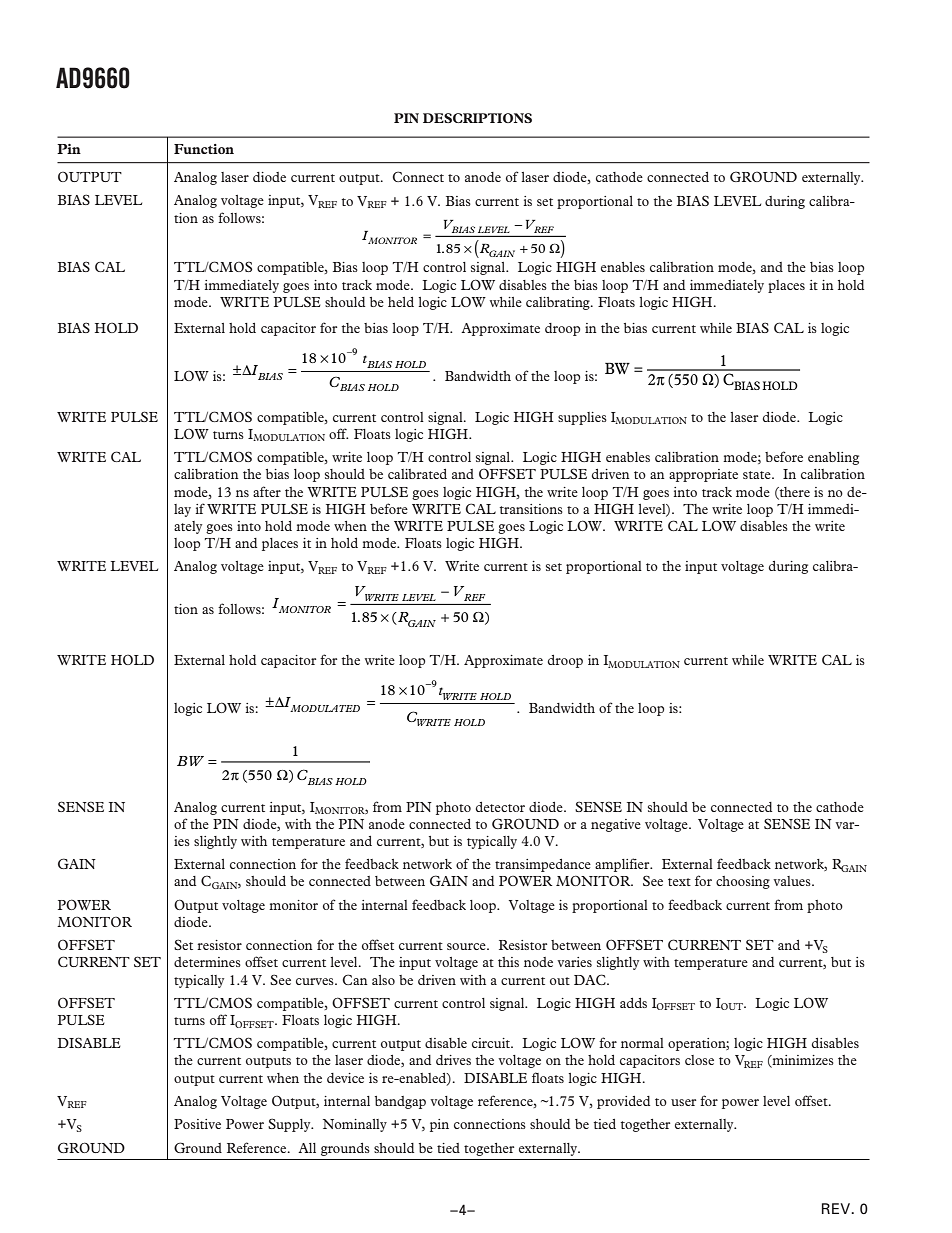 The width and height of the screenshot is (952, 1233). What do you see at coordinates (837, 1208) in the screenshot?
I see `REV` at bounding box center [837, 1208].
